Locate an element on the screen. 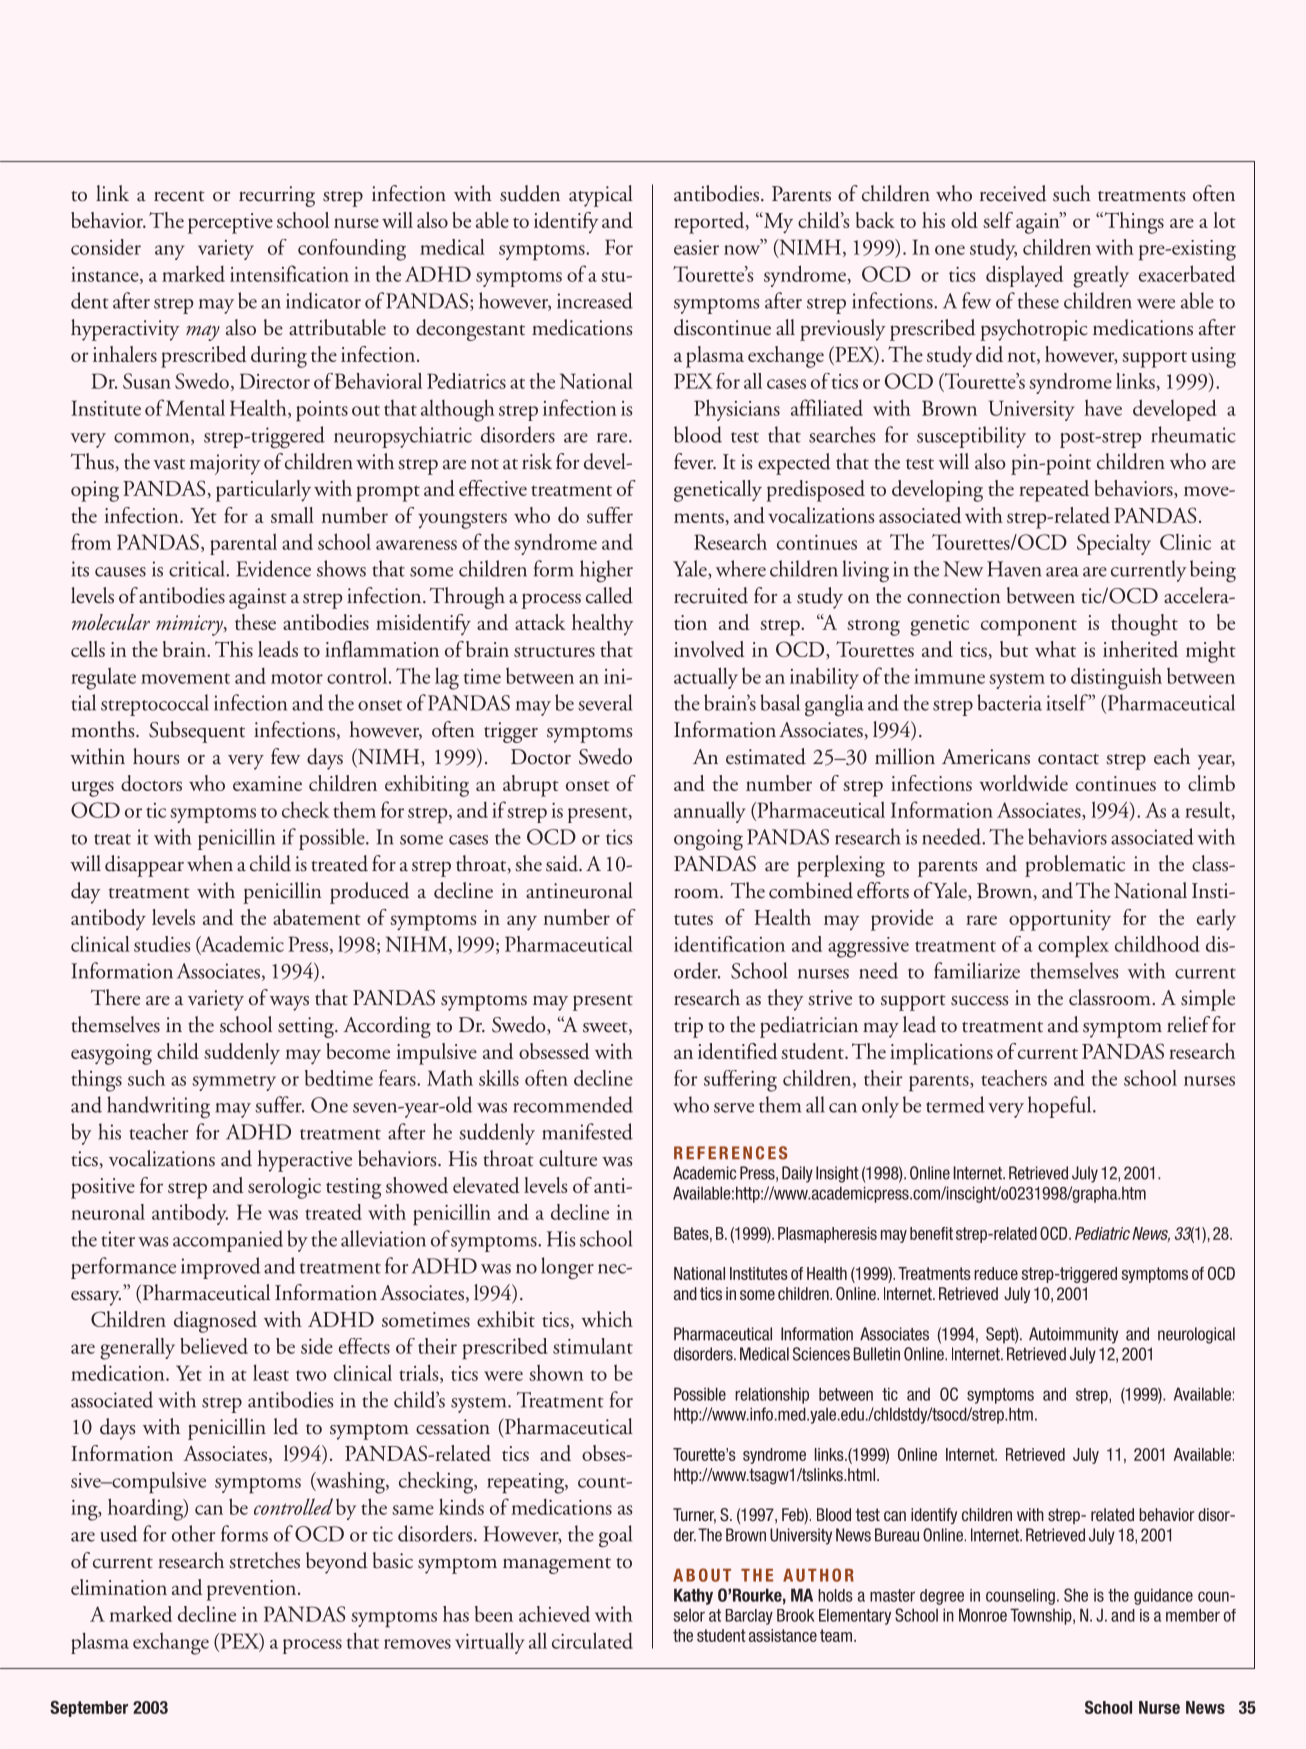 The width and height of the screenshot is (1306, 1749). easier is located at coordinates (696, 247).
